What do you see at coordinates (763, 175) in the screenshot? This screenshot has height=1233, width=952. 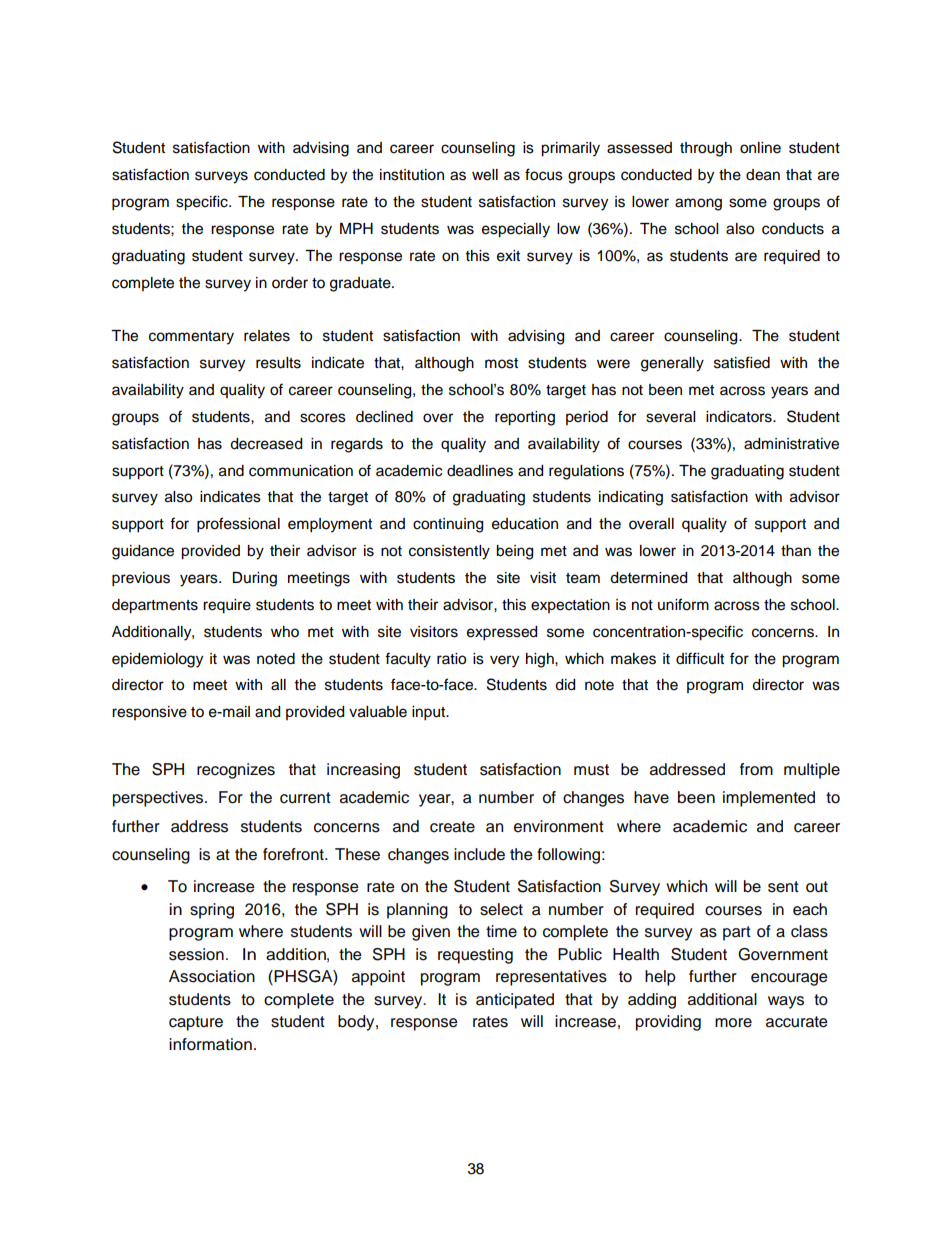 I see `dean` at bounding box center [763, 175].
